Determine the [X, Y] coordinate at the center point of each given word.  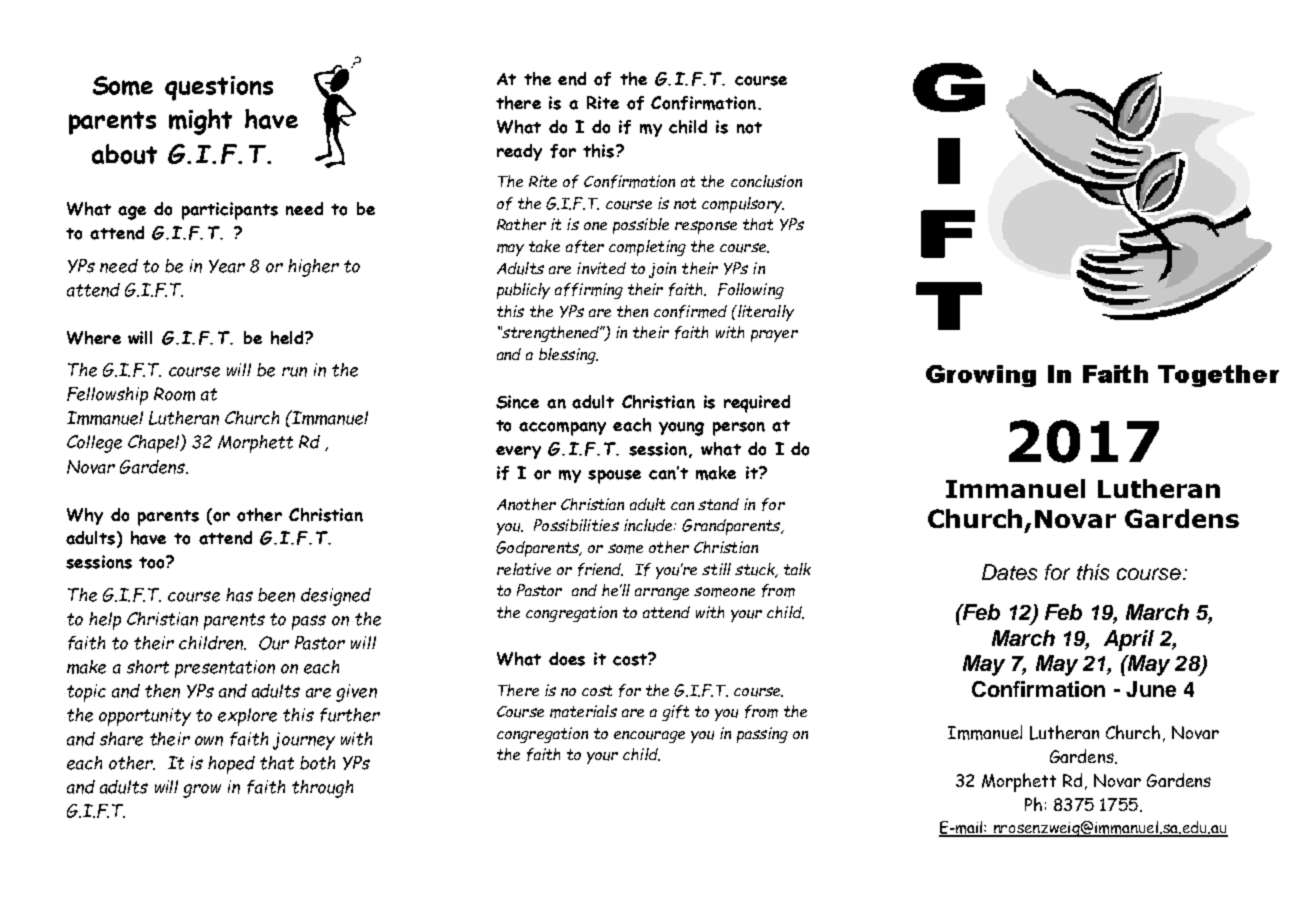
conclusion [766, 181]
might [200, 122]
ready [519, 152]
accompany [562, 429]
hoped [231, 765]
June [1151, 689]
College [94, 444]
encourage [649, 737]
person [739, 429]
